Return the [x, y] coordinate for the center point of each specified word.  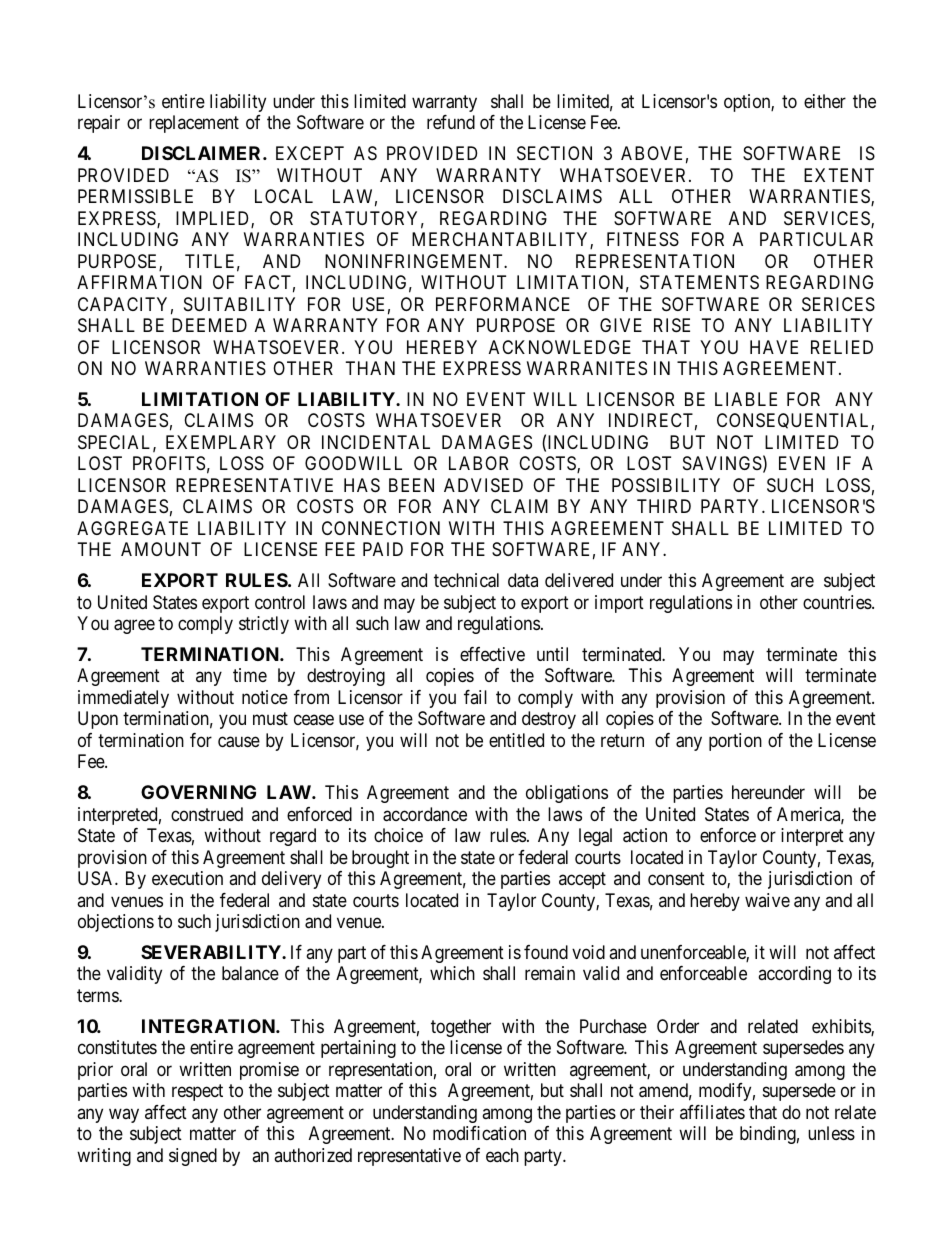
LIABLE [746, 399]
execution [187, 878]
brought [380, 859]
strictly [264, 625]
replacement [194, 124]
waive [767, 900]
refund [451, 122]
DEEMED [209, 325]
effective [492, 654]
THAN [370, 368]
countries [838, 602]
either [825, 101]
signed [193, 1157]
